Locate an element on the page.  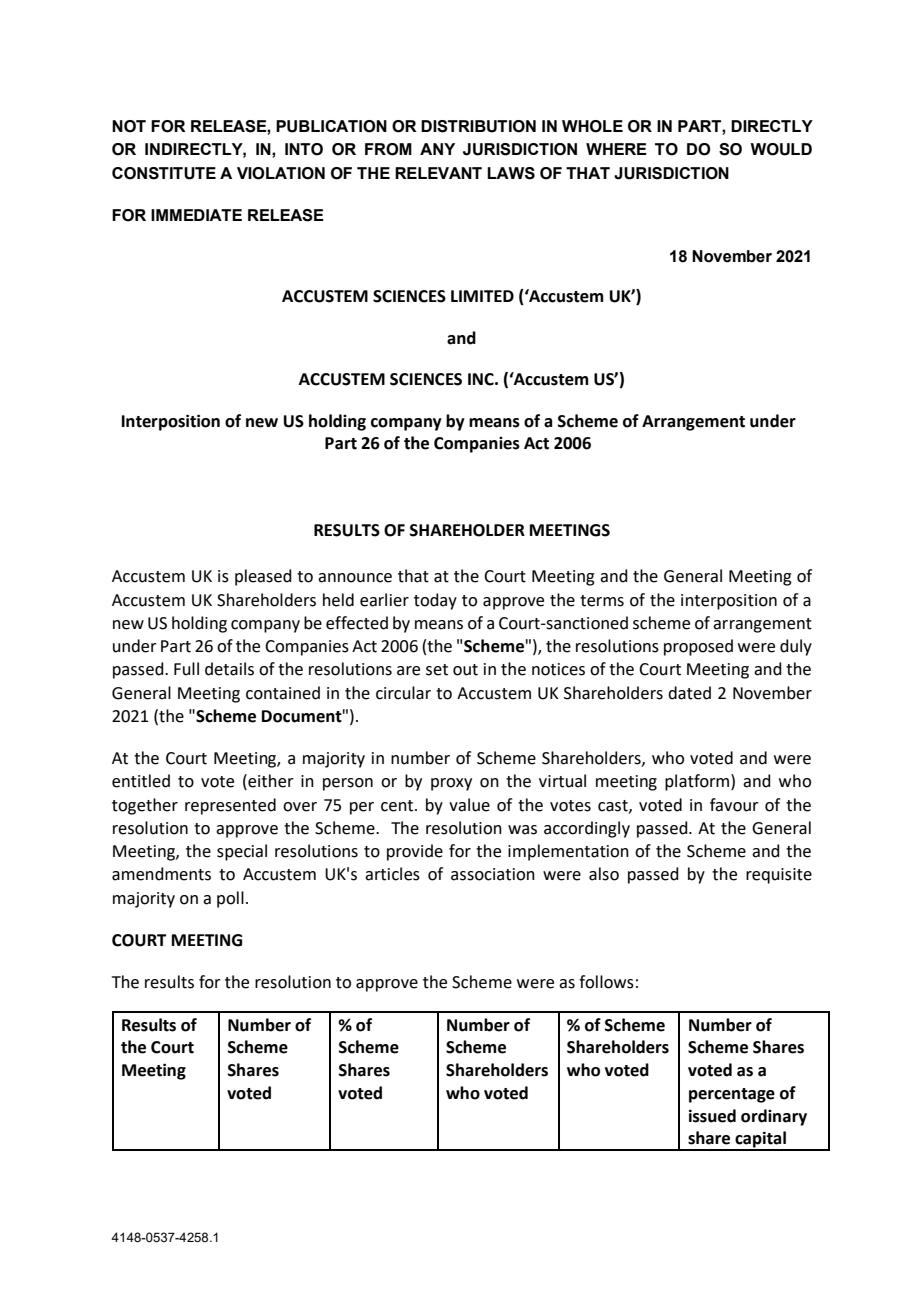
value is located at coordinates (469, 805).
